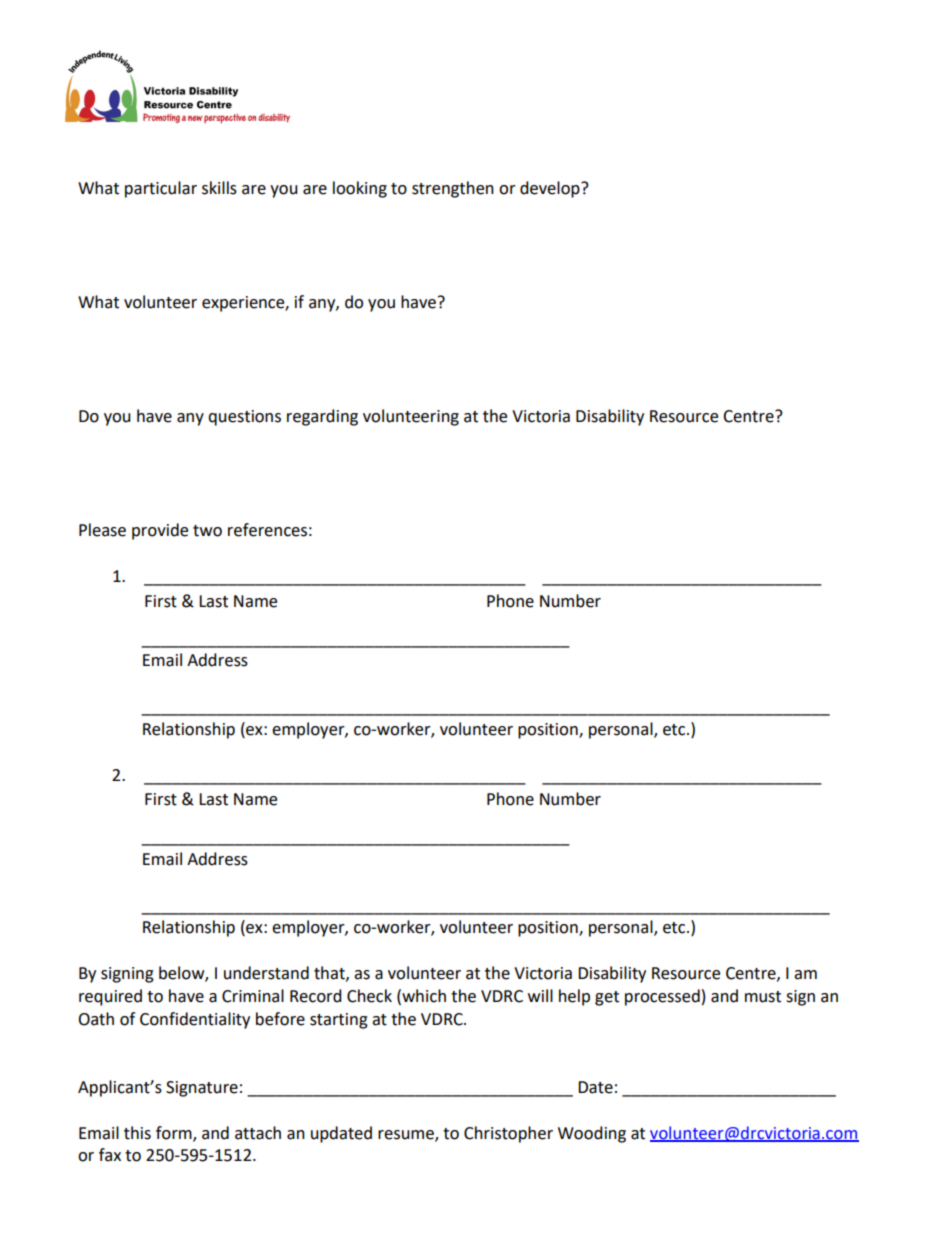  What do you see at coordinates (207, 531) in the page?
I see `two` at bounding box center [207, 531].
